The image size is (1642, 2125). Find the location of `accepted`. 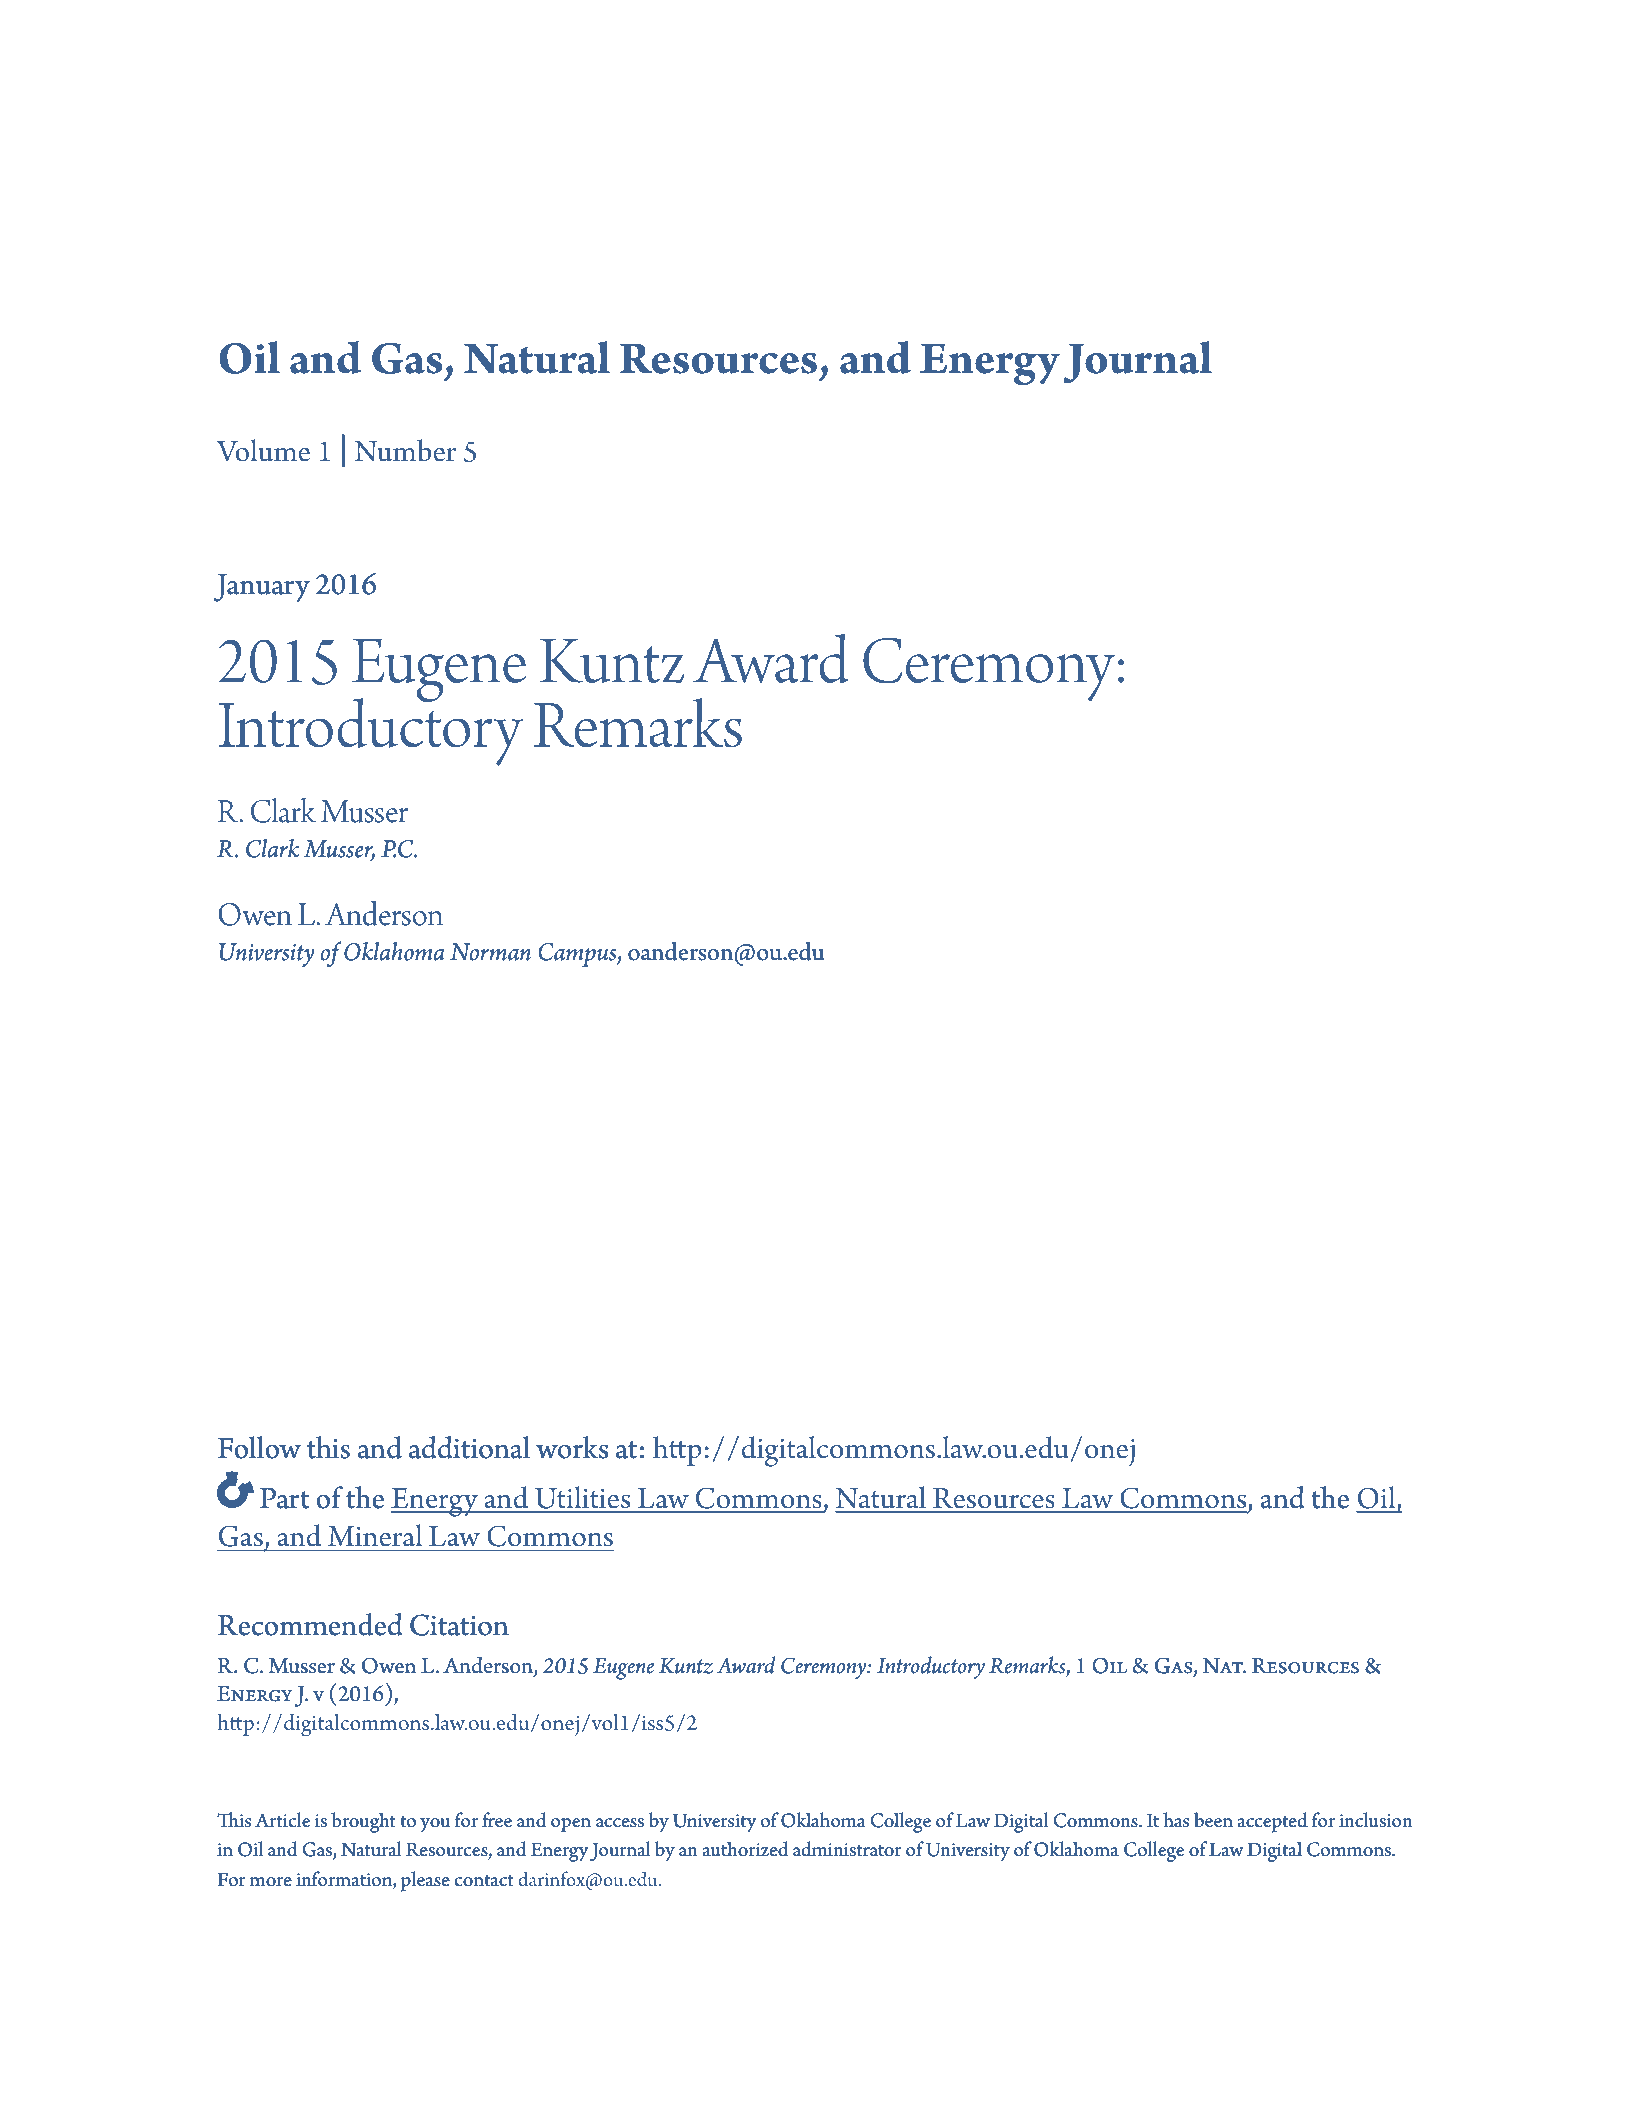

accepted is located at coordinates (1272, 1822).
